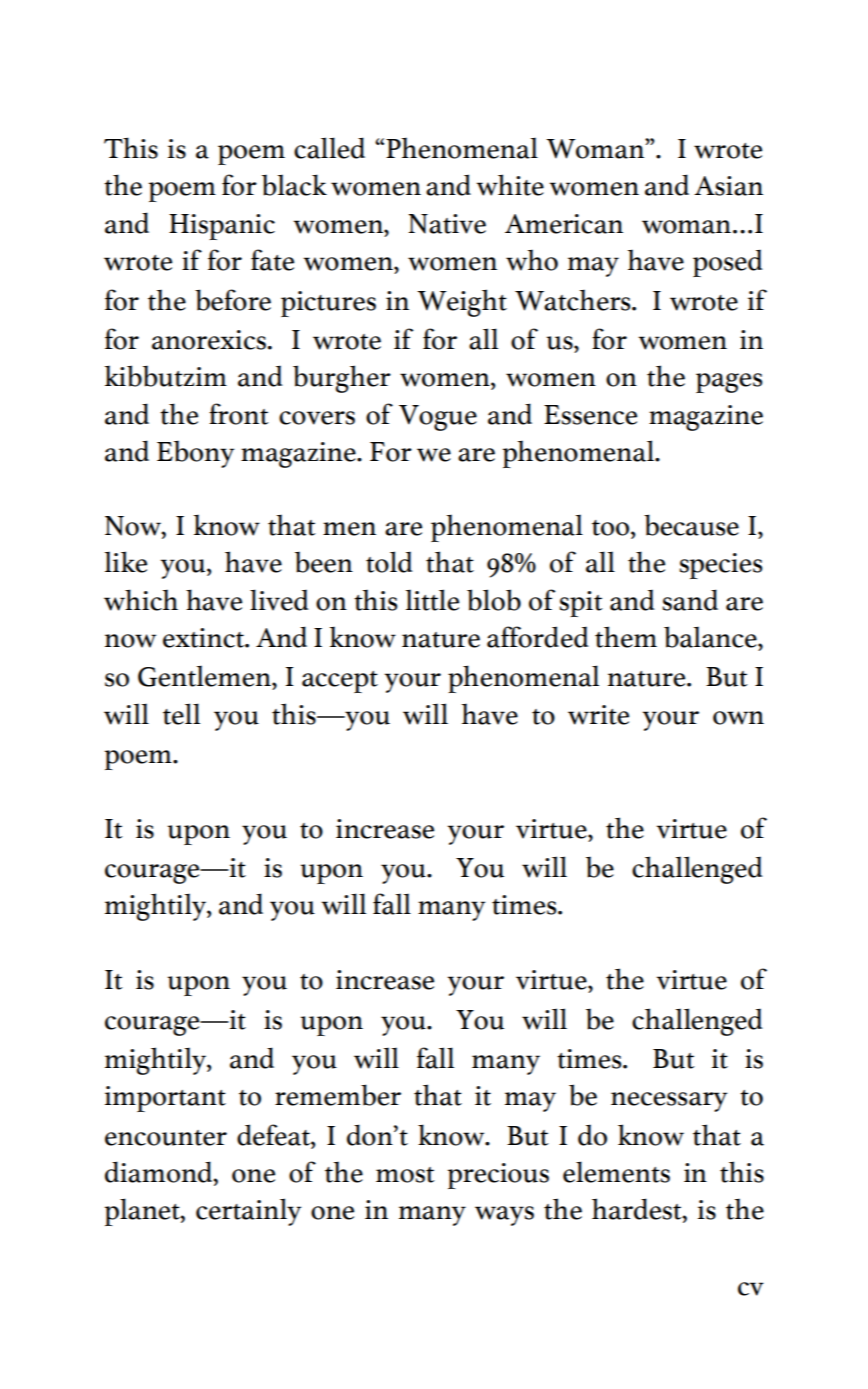 This document has width=868, height=1389. I want to click on Ebony, so click(196, 454).
